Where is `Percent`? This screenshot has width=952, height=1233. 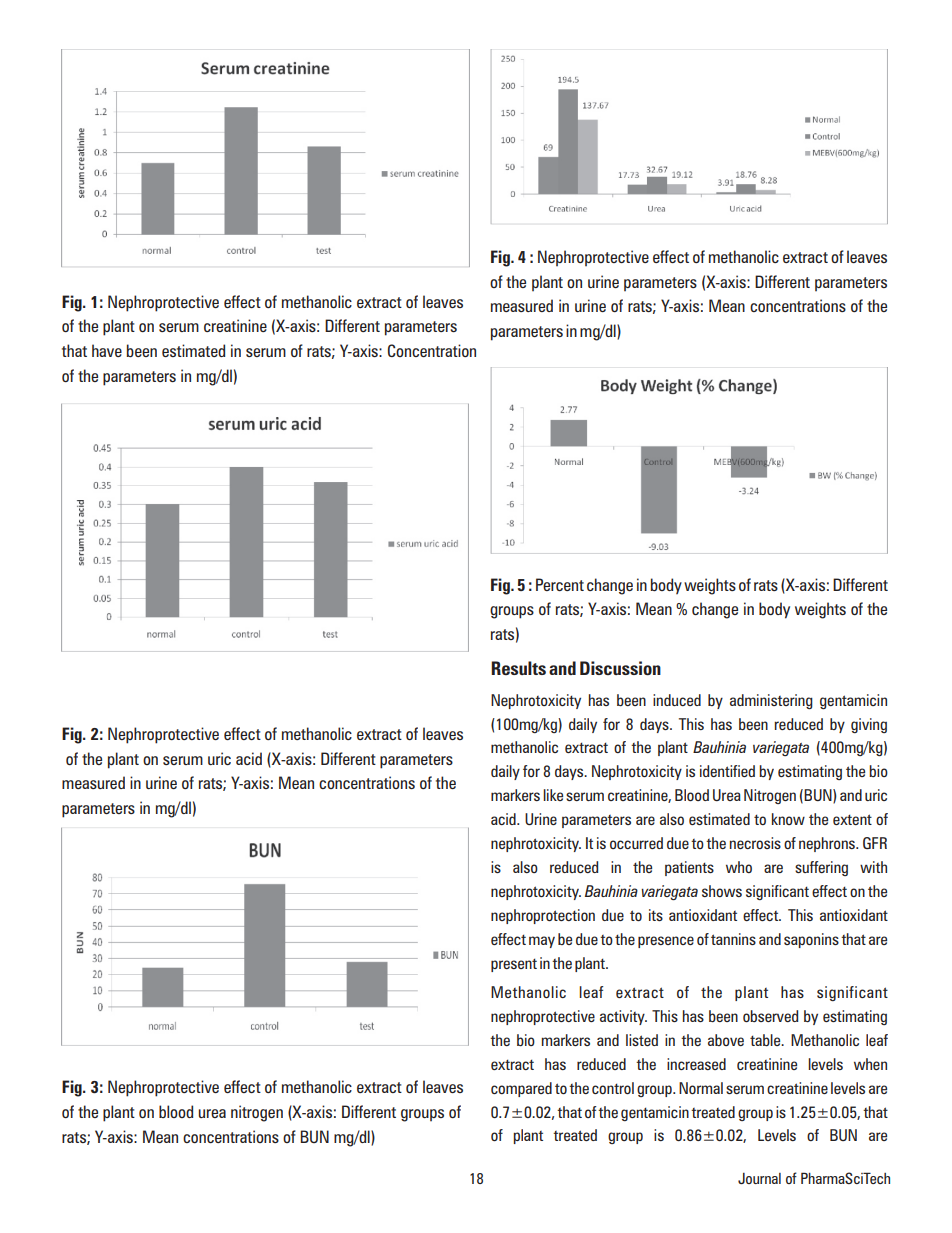 Percent is located at coordinates (560, 584).
